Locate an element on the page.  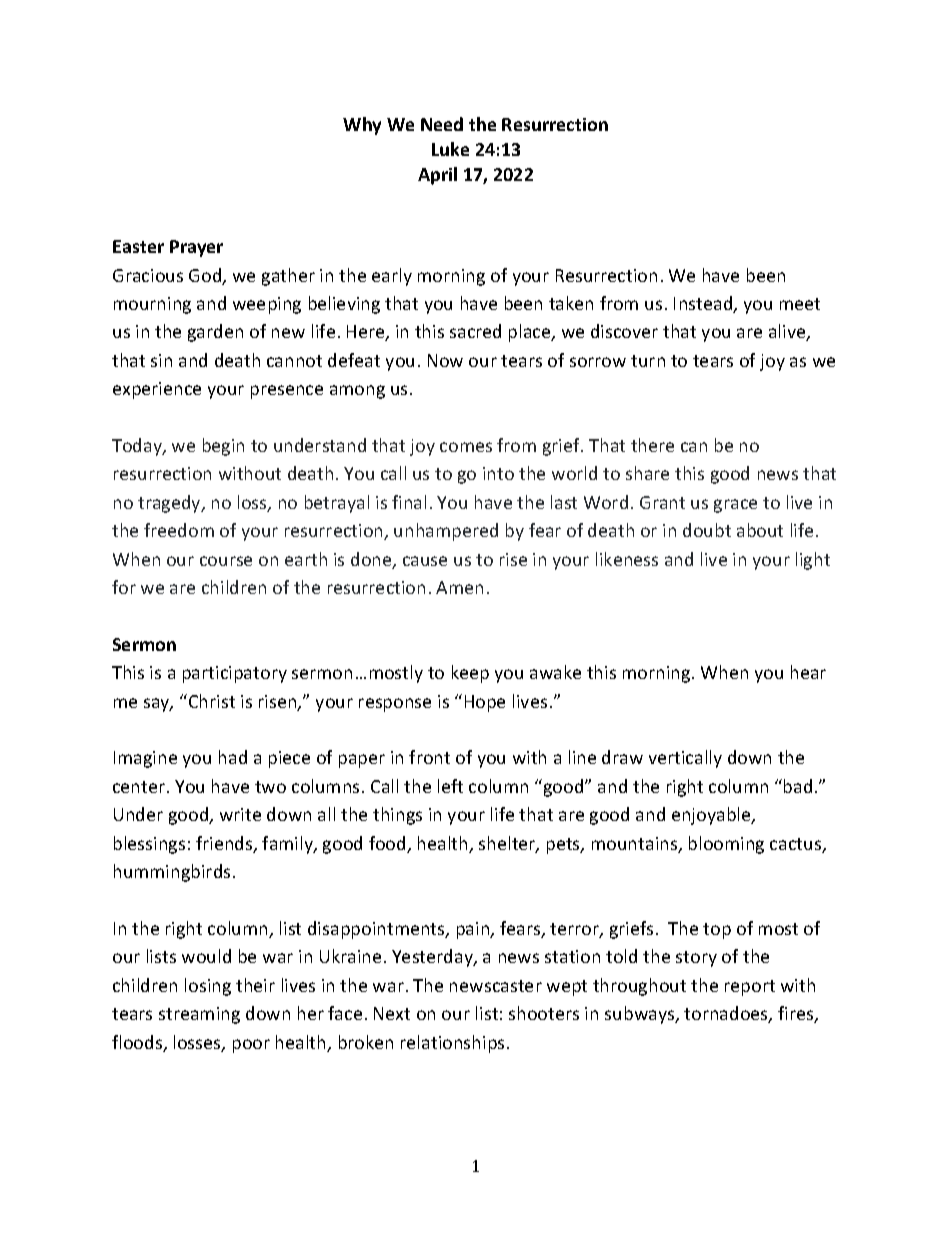
tragedy is located at coordinates (170, 504).
